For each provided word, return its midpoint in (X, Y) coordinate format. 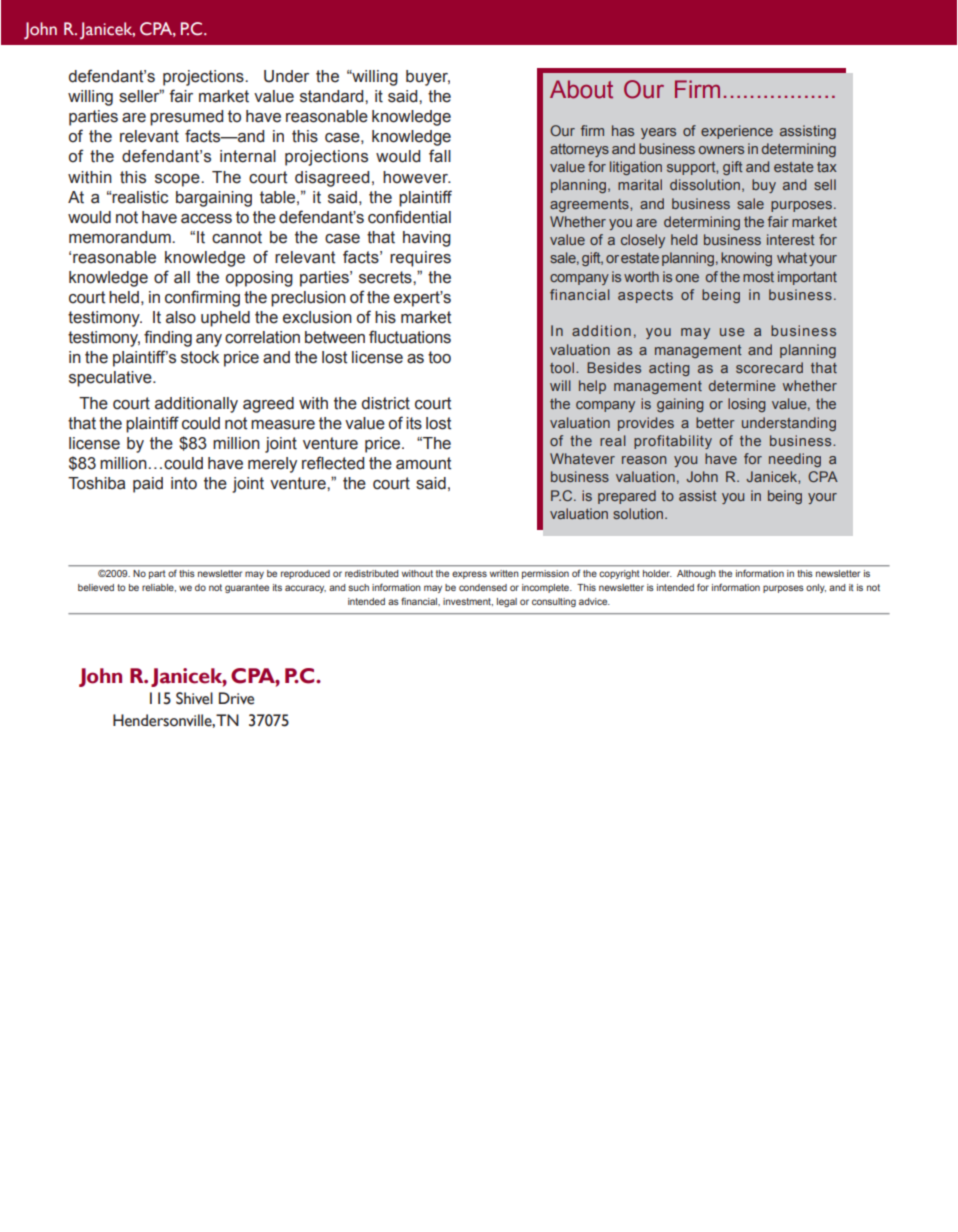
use (732, 332)
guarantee (247, 588)
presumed (186, 118)
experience (737, 132)
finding (168, 338)
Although (696, 574)
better (715, 422)
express (469, 575)
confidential (409, 217)
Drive (236, 698)
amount (423, 463)
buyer (428, 78)
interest (791, 239)
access (206, 219)
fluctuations (410, 337)
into (184, 483)
